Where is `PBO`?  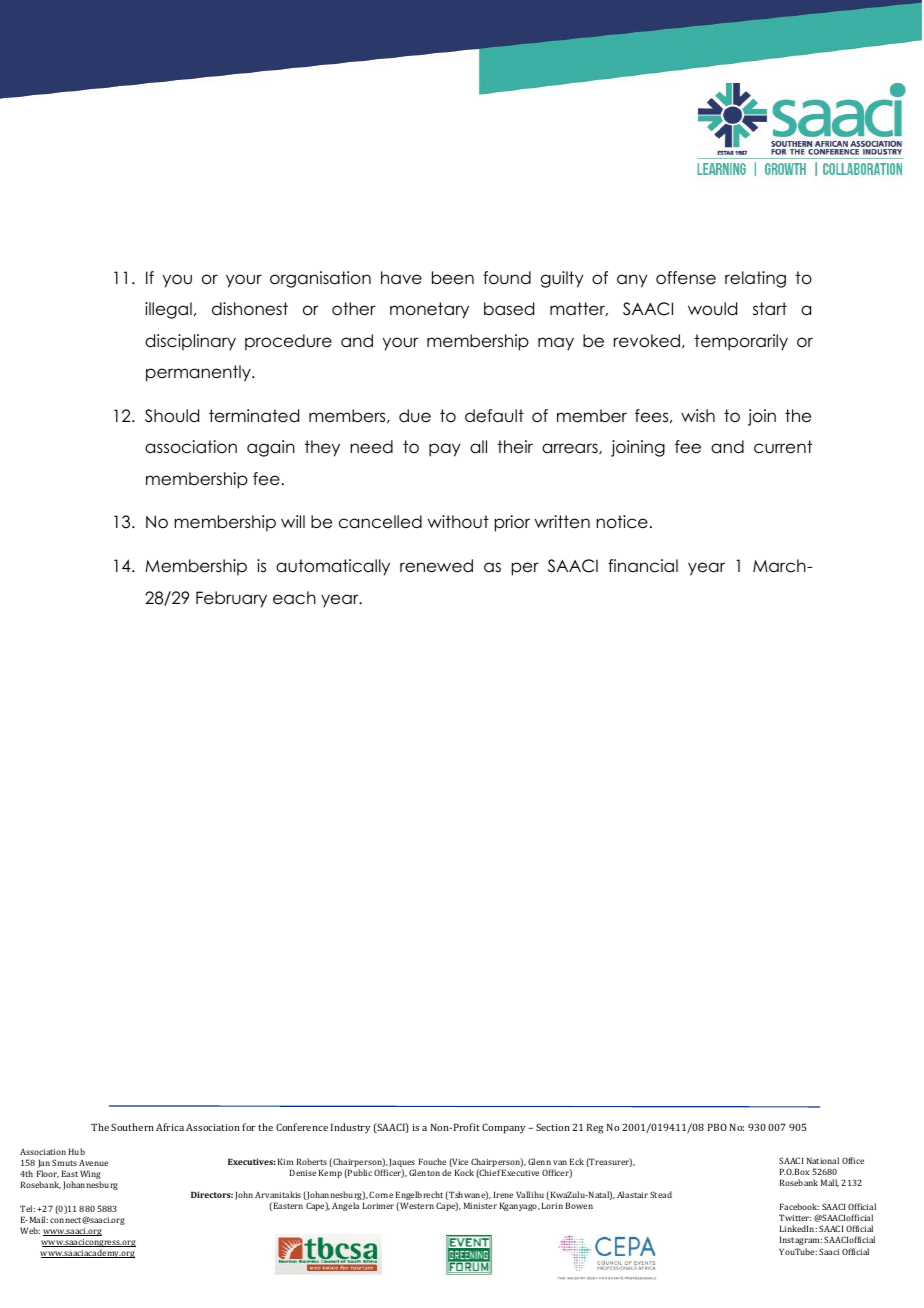
PBO is located at coordinates (717, 1127).
